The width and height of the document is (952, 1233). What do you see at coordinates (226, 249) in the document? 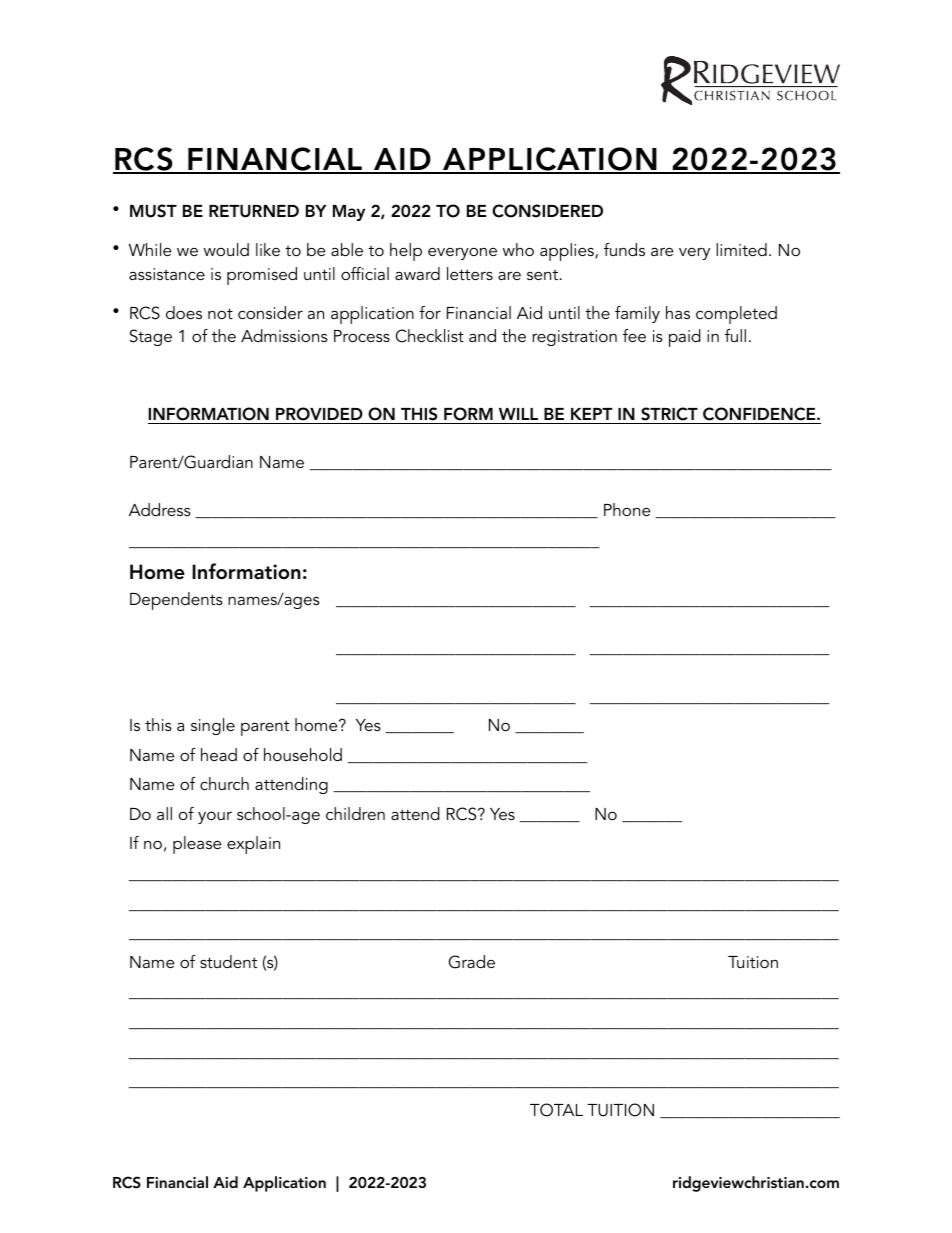
I see `would` at bounding box center [226, 249].
